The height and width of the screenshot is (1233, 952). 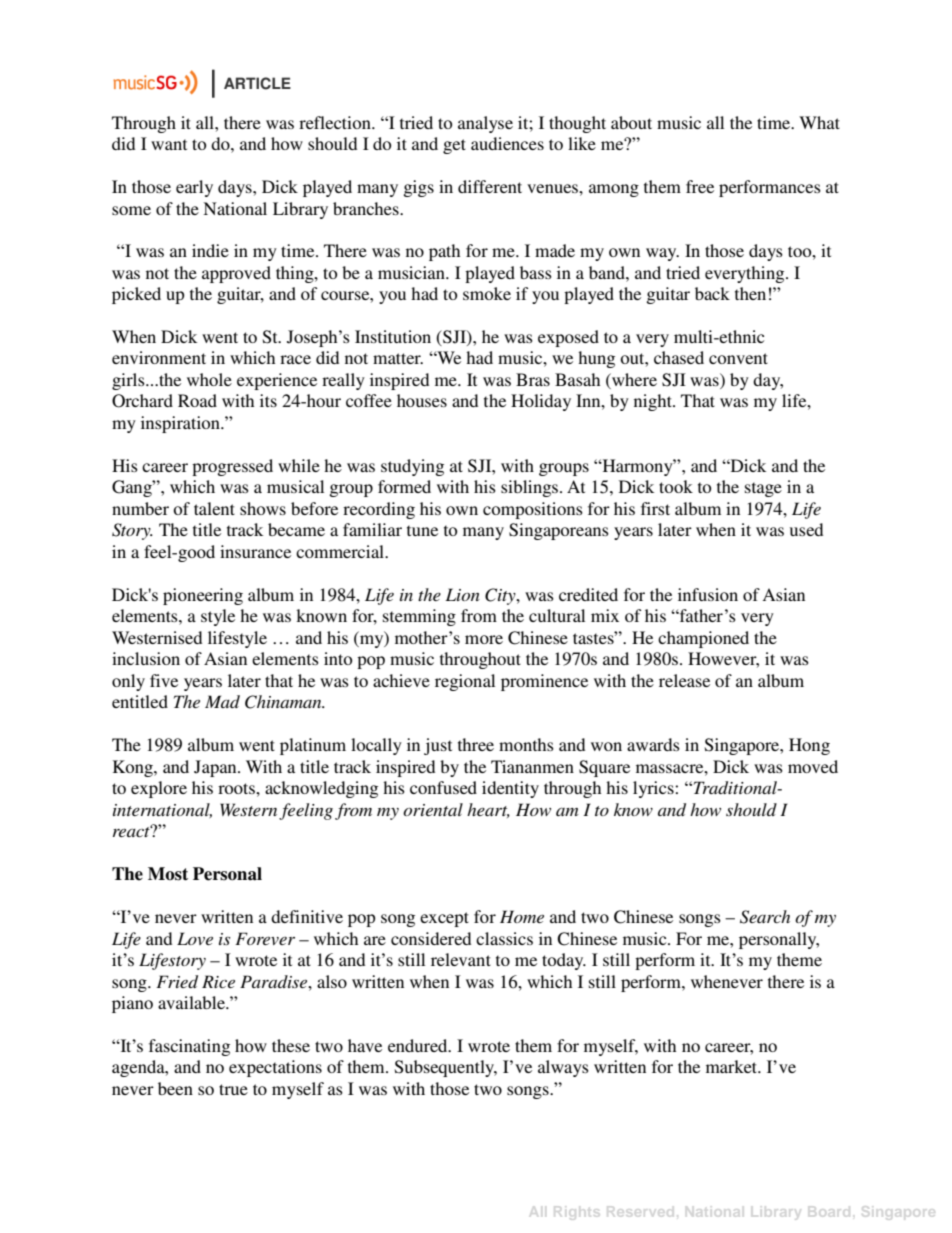 What do you see at coordinates (189, 1047) in the screenshot?
I see `fascinating` at bounding box center [189, 1047].
